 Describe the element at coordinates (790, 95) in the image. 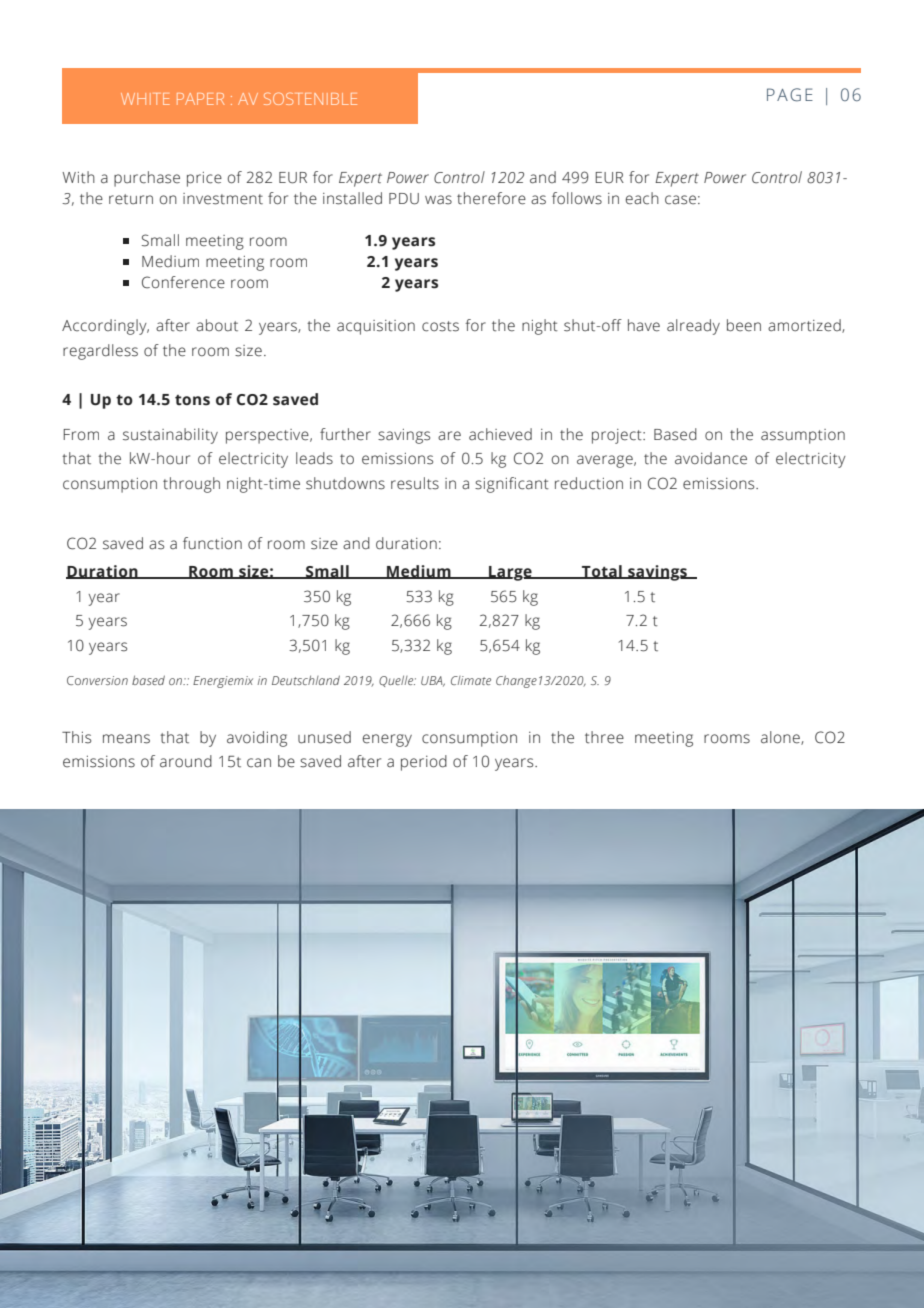

I see `PAGE` at that location.
